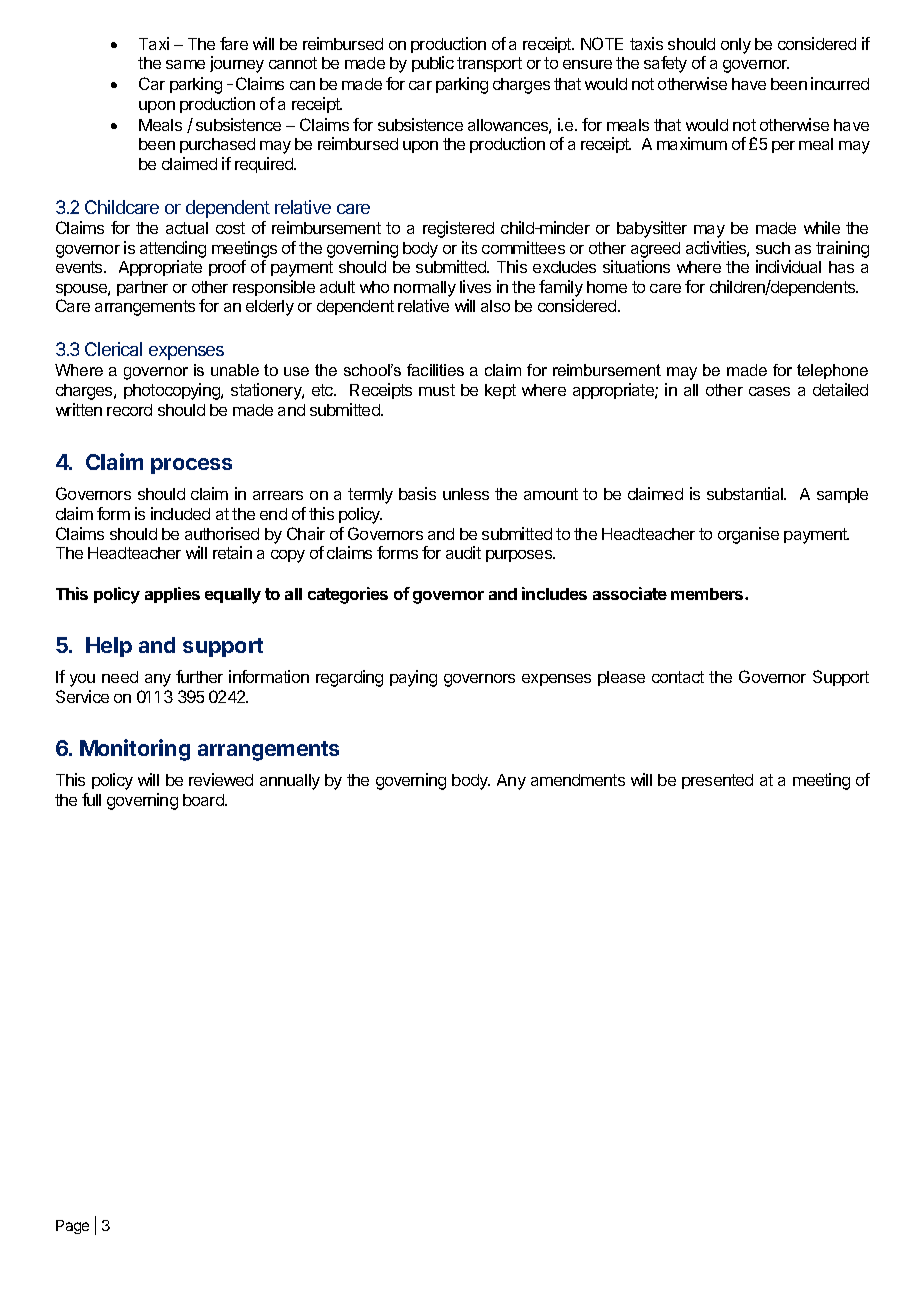 The image size is (924, 1308). I want to click on same, so click(185, 64).
